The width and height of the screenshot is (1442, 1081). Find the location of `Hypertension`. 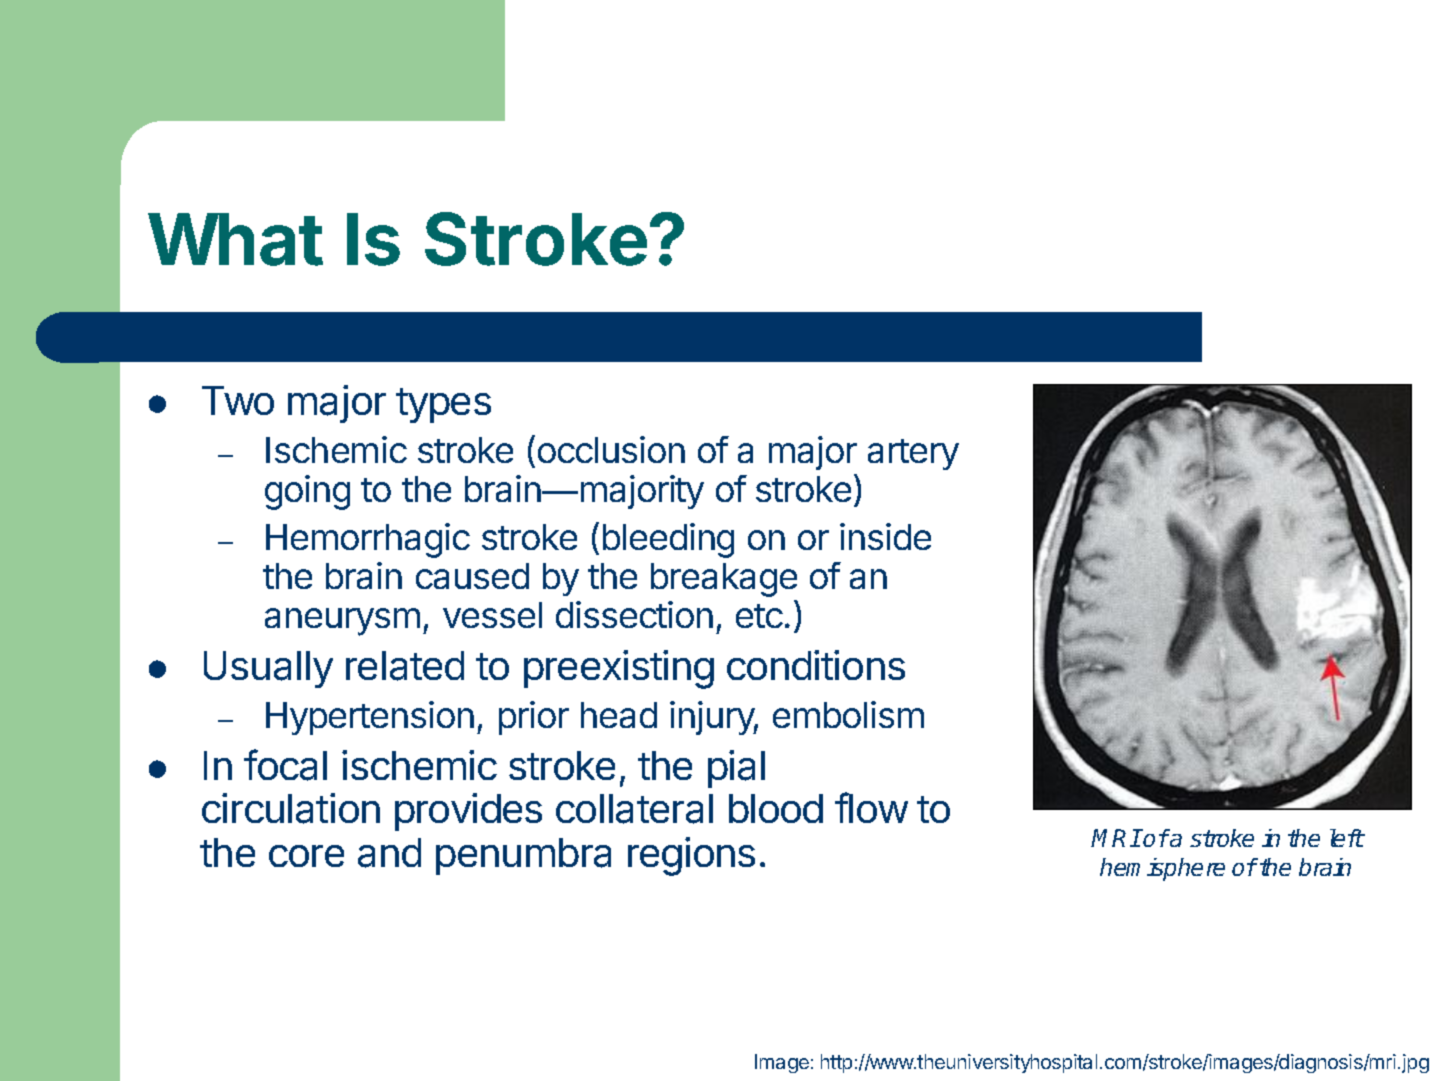

Hypertension is located at coordinates (370, 718).
